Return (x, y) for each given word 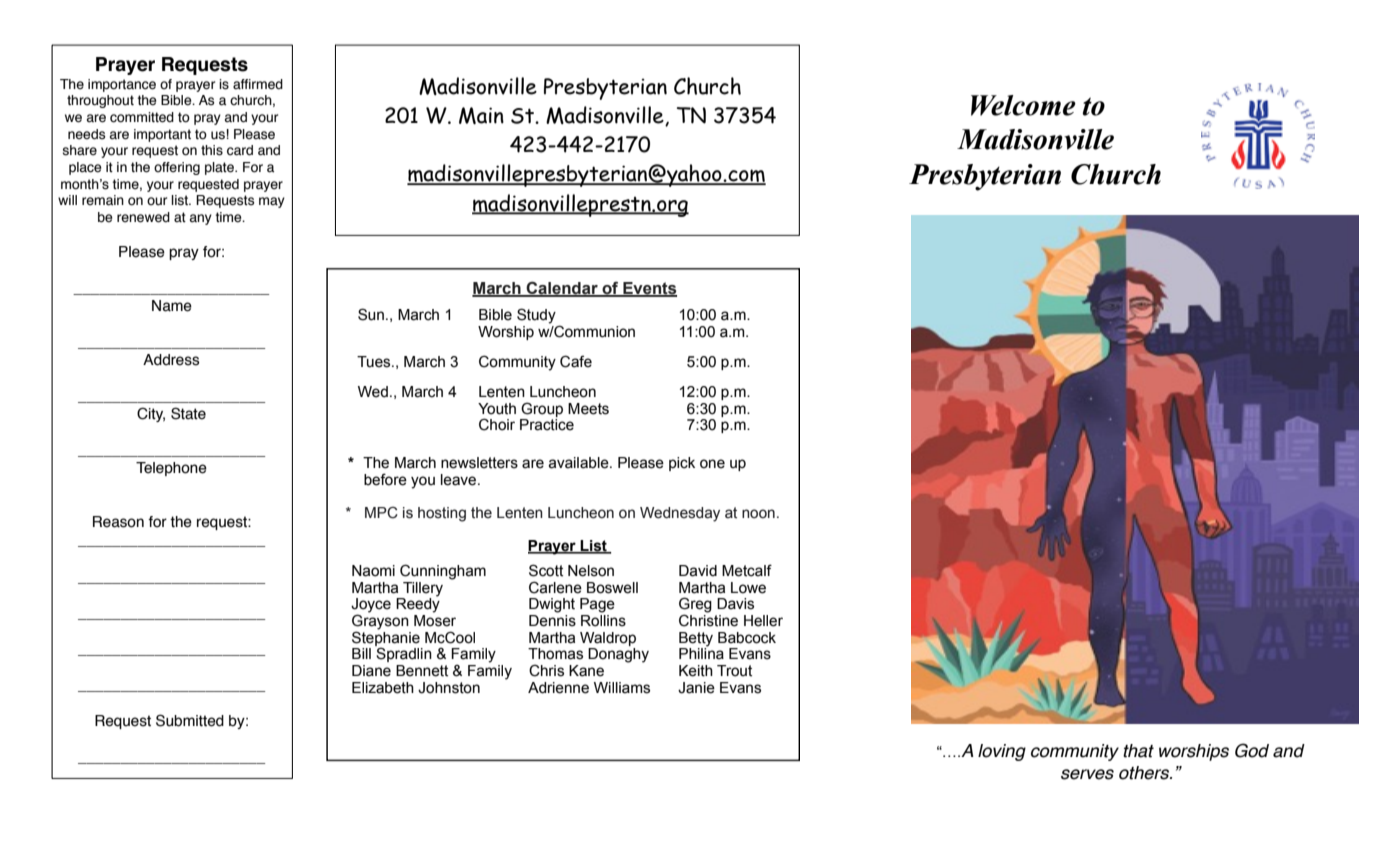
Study (536, 316)
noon (758, 514)
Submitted (190, 720)
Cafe (576, 361)
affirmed (258, 84)
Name (172, 306)
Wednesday (680, 514)
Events (649, 289)
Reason (118, 522)
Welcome (1023, 105)
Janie (696, 688)
